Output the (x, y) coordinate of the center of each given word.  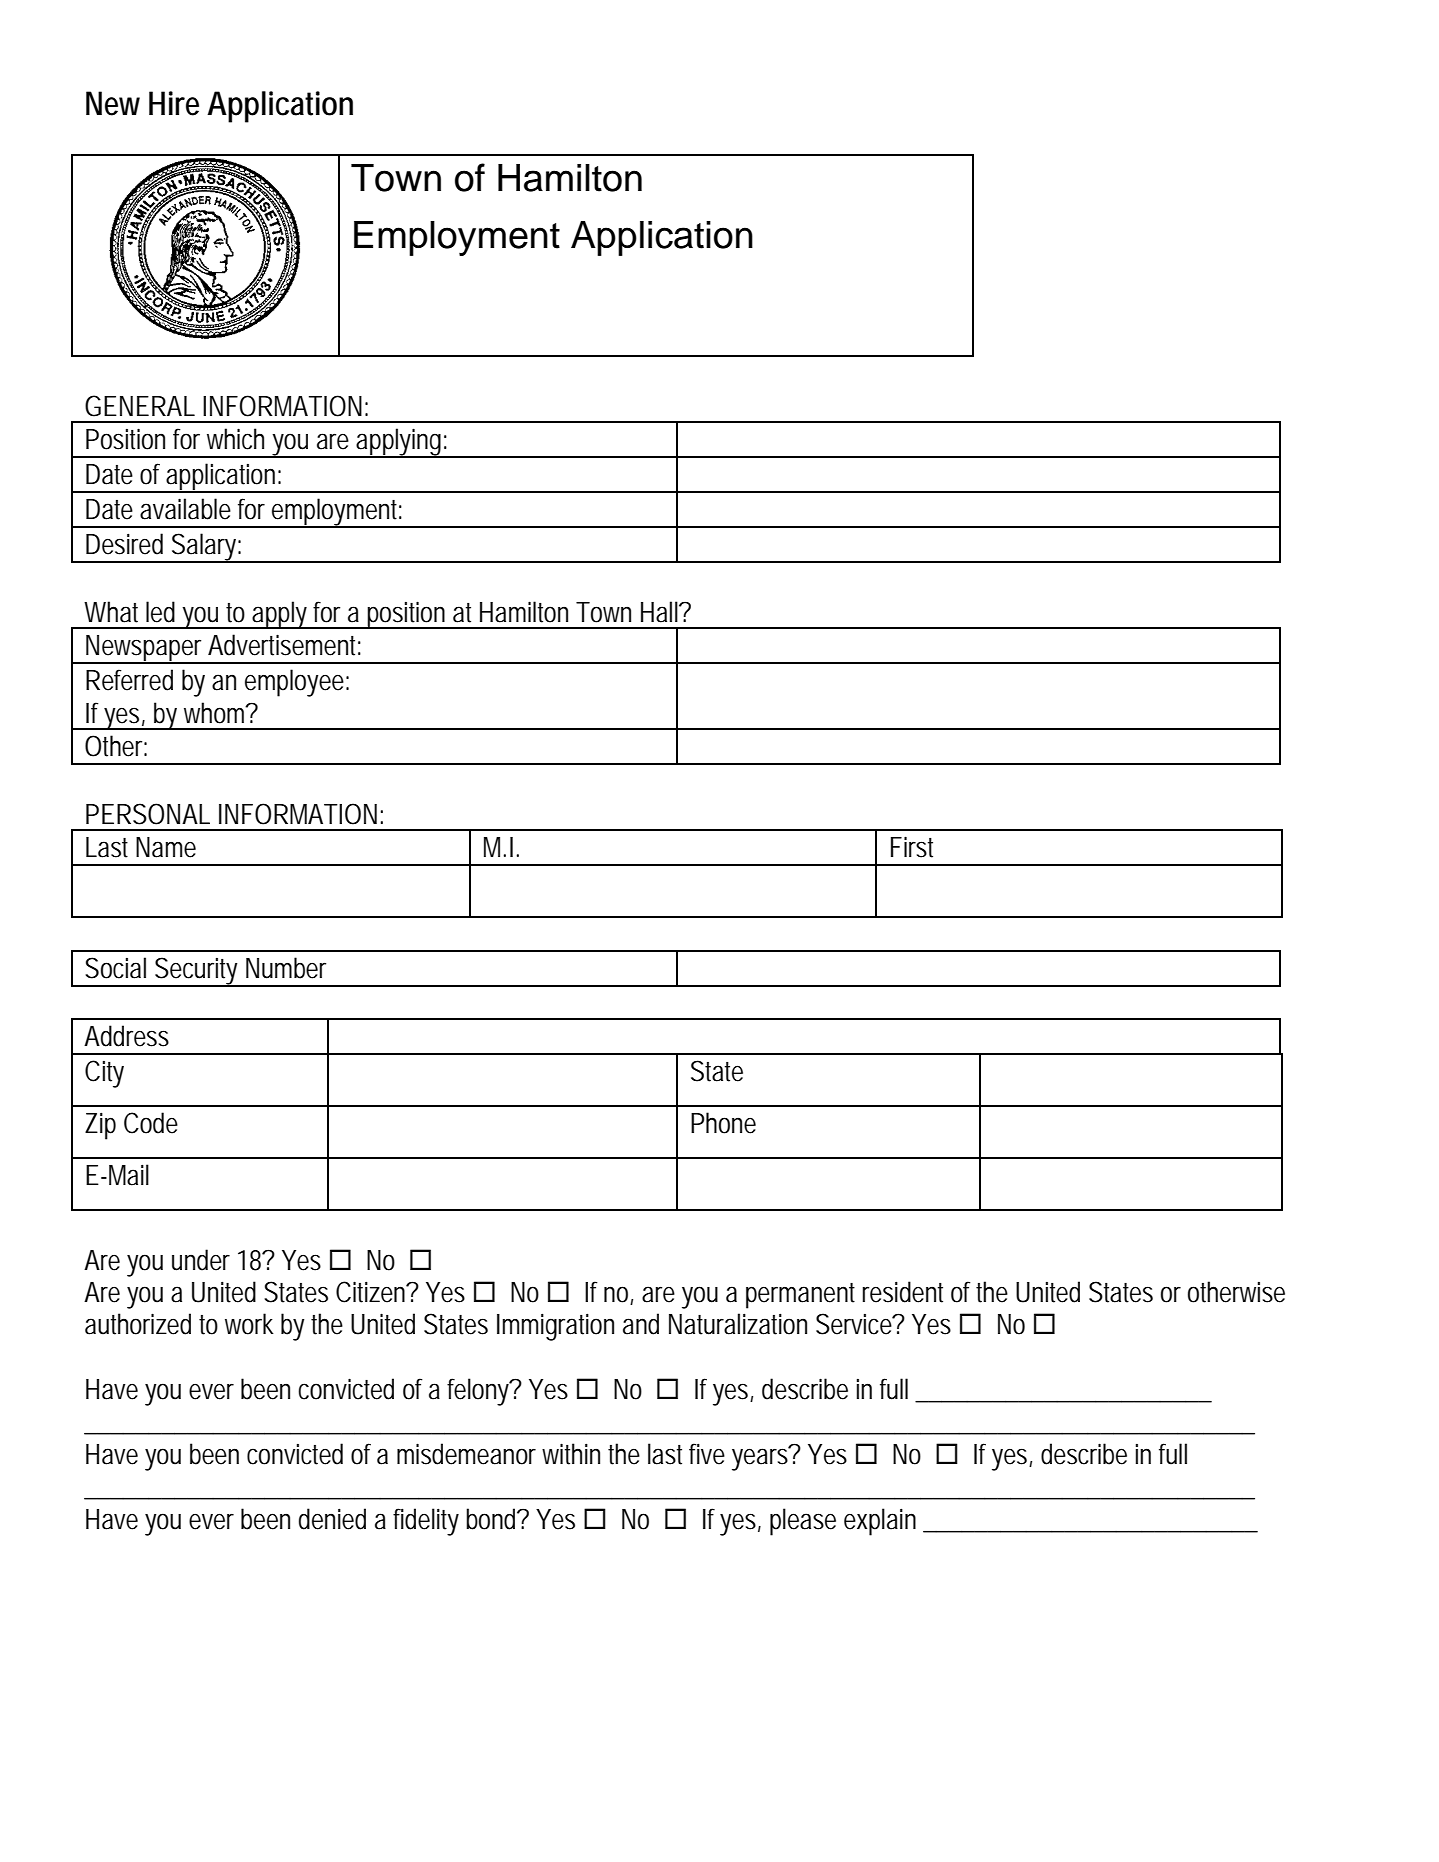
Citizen (373, 1292)
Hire (174, 103)
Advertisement (284, 645)
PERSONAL (148, 814)
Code (151, 1123)
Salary (206, 548)
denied (332, 1519)
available (185, 509)
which (235, 439)
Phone (723, 1123)
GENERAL (140, 406)
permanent (800, 1296)
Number (286, 968)
